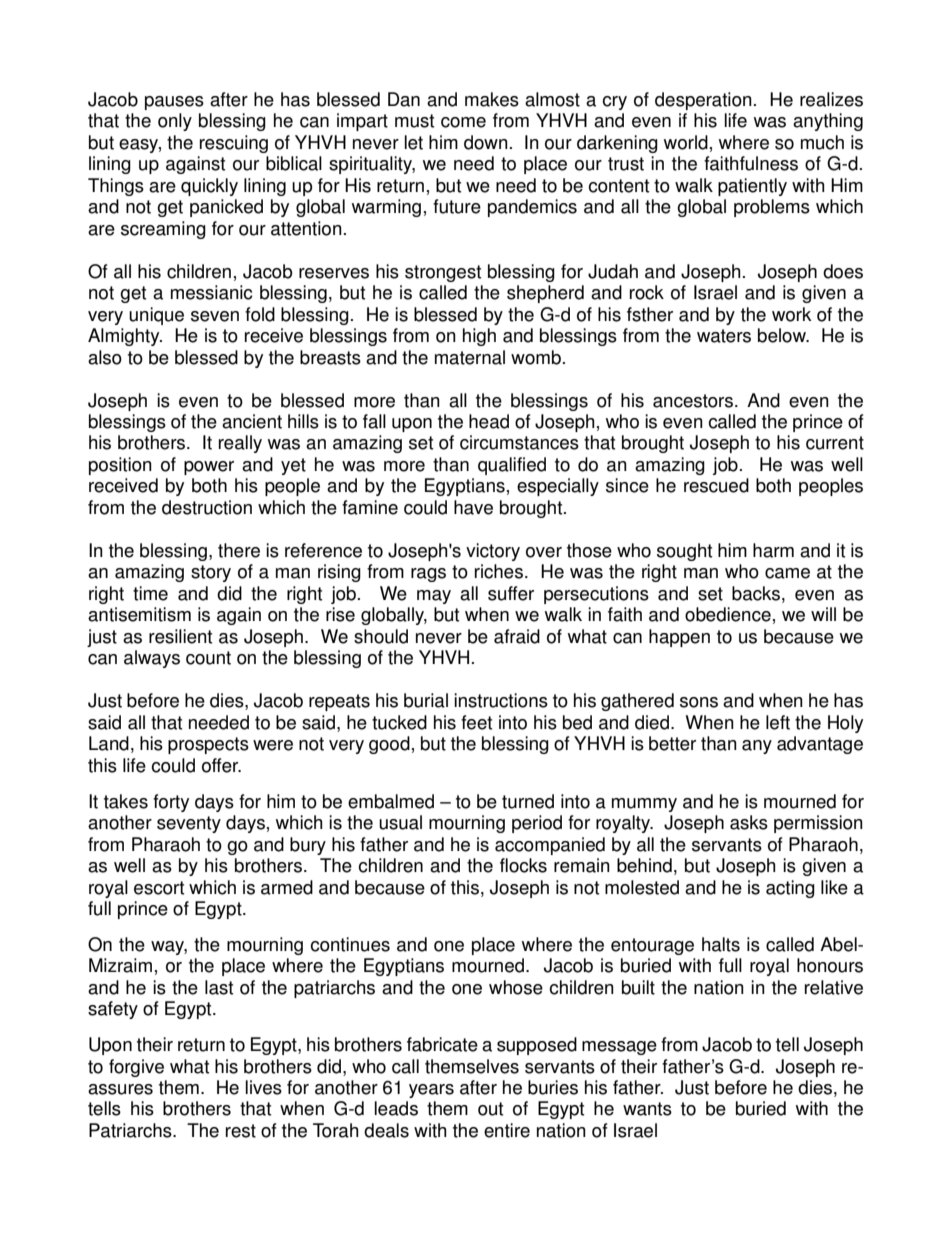  What do you see at coordinates (241, 1131) in the document?
I see `rest` at bounding box center [241, 1131].
